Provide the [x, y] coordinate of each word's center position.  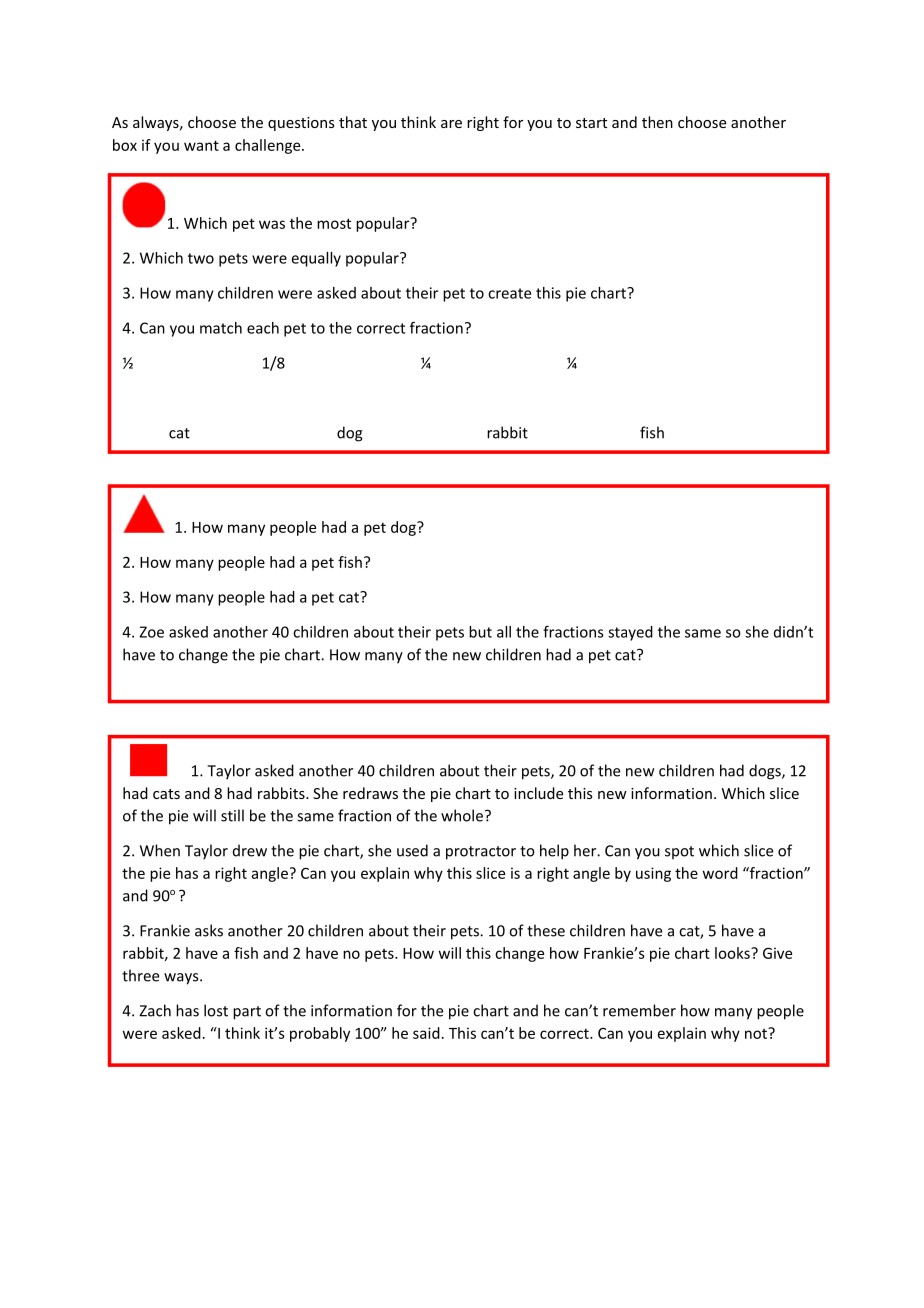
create [509, 293]
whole [462, 815]
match [221, 328]
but [480, 632]
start [591, 123]
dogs [766, 772]
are [451, 124]
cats [166, 794]
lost [216, 1010]
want [201, 145]
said [426, 1033]
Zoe [151, 632]
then [657, 122]
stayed [630, 633]
